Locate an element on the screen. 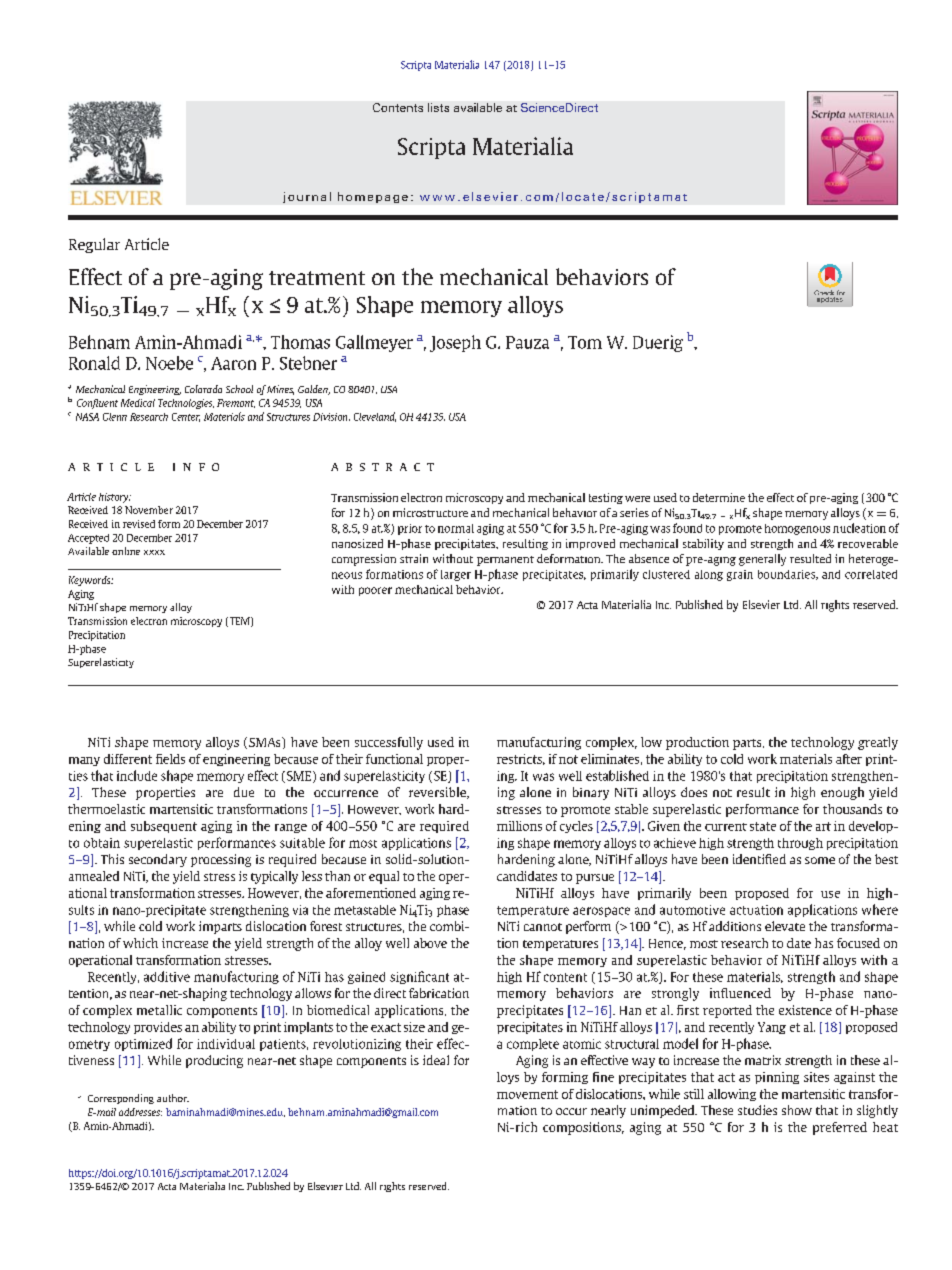  enough is located at coordinates (842, 793).
